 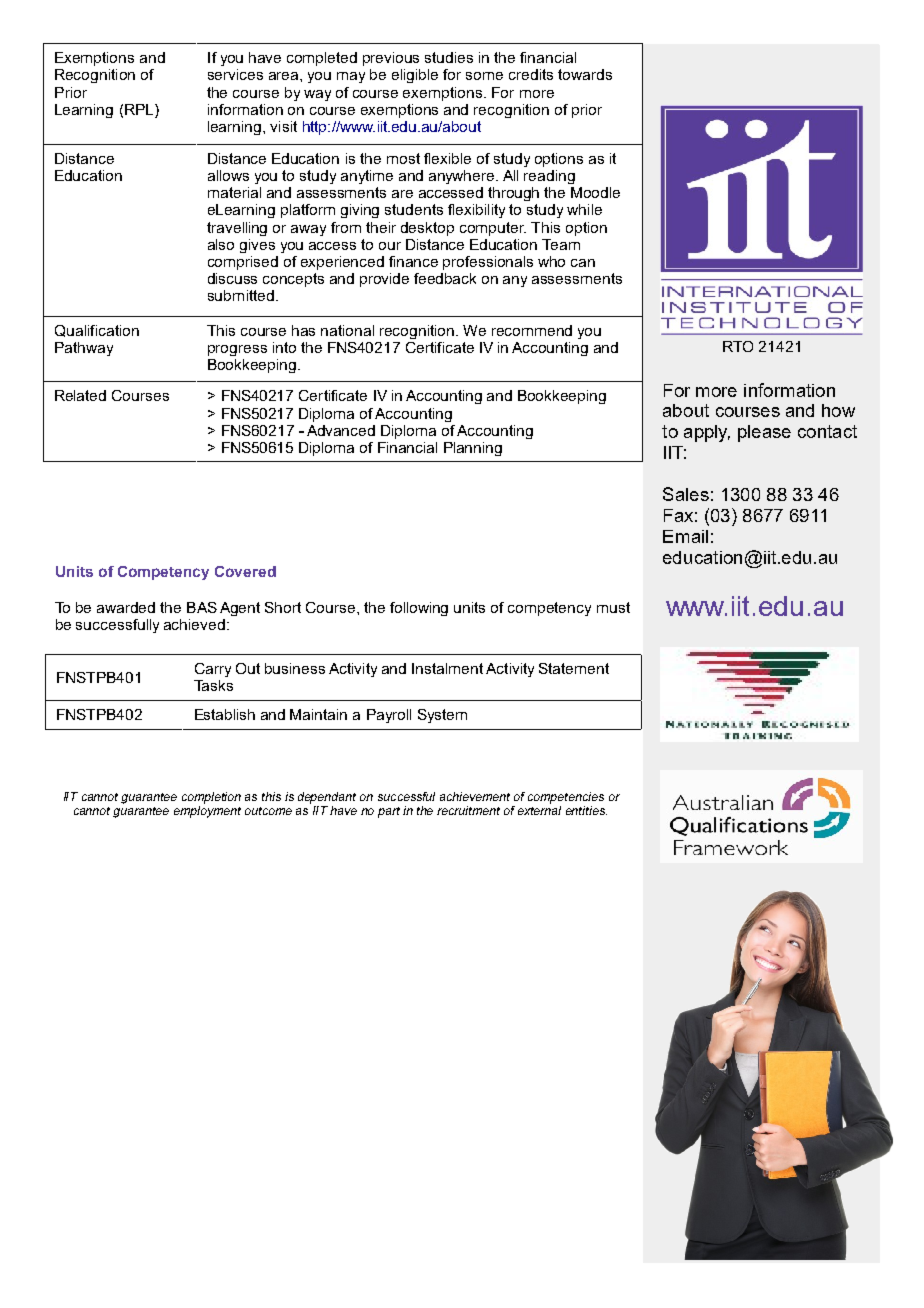 I want to click on entities, so click(x=586, y=810).
